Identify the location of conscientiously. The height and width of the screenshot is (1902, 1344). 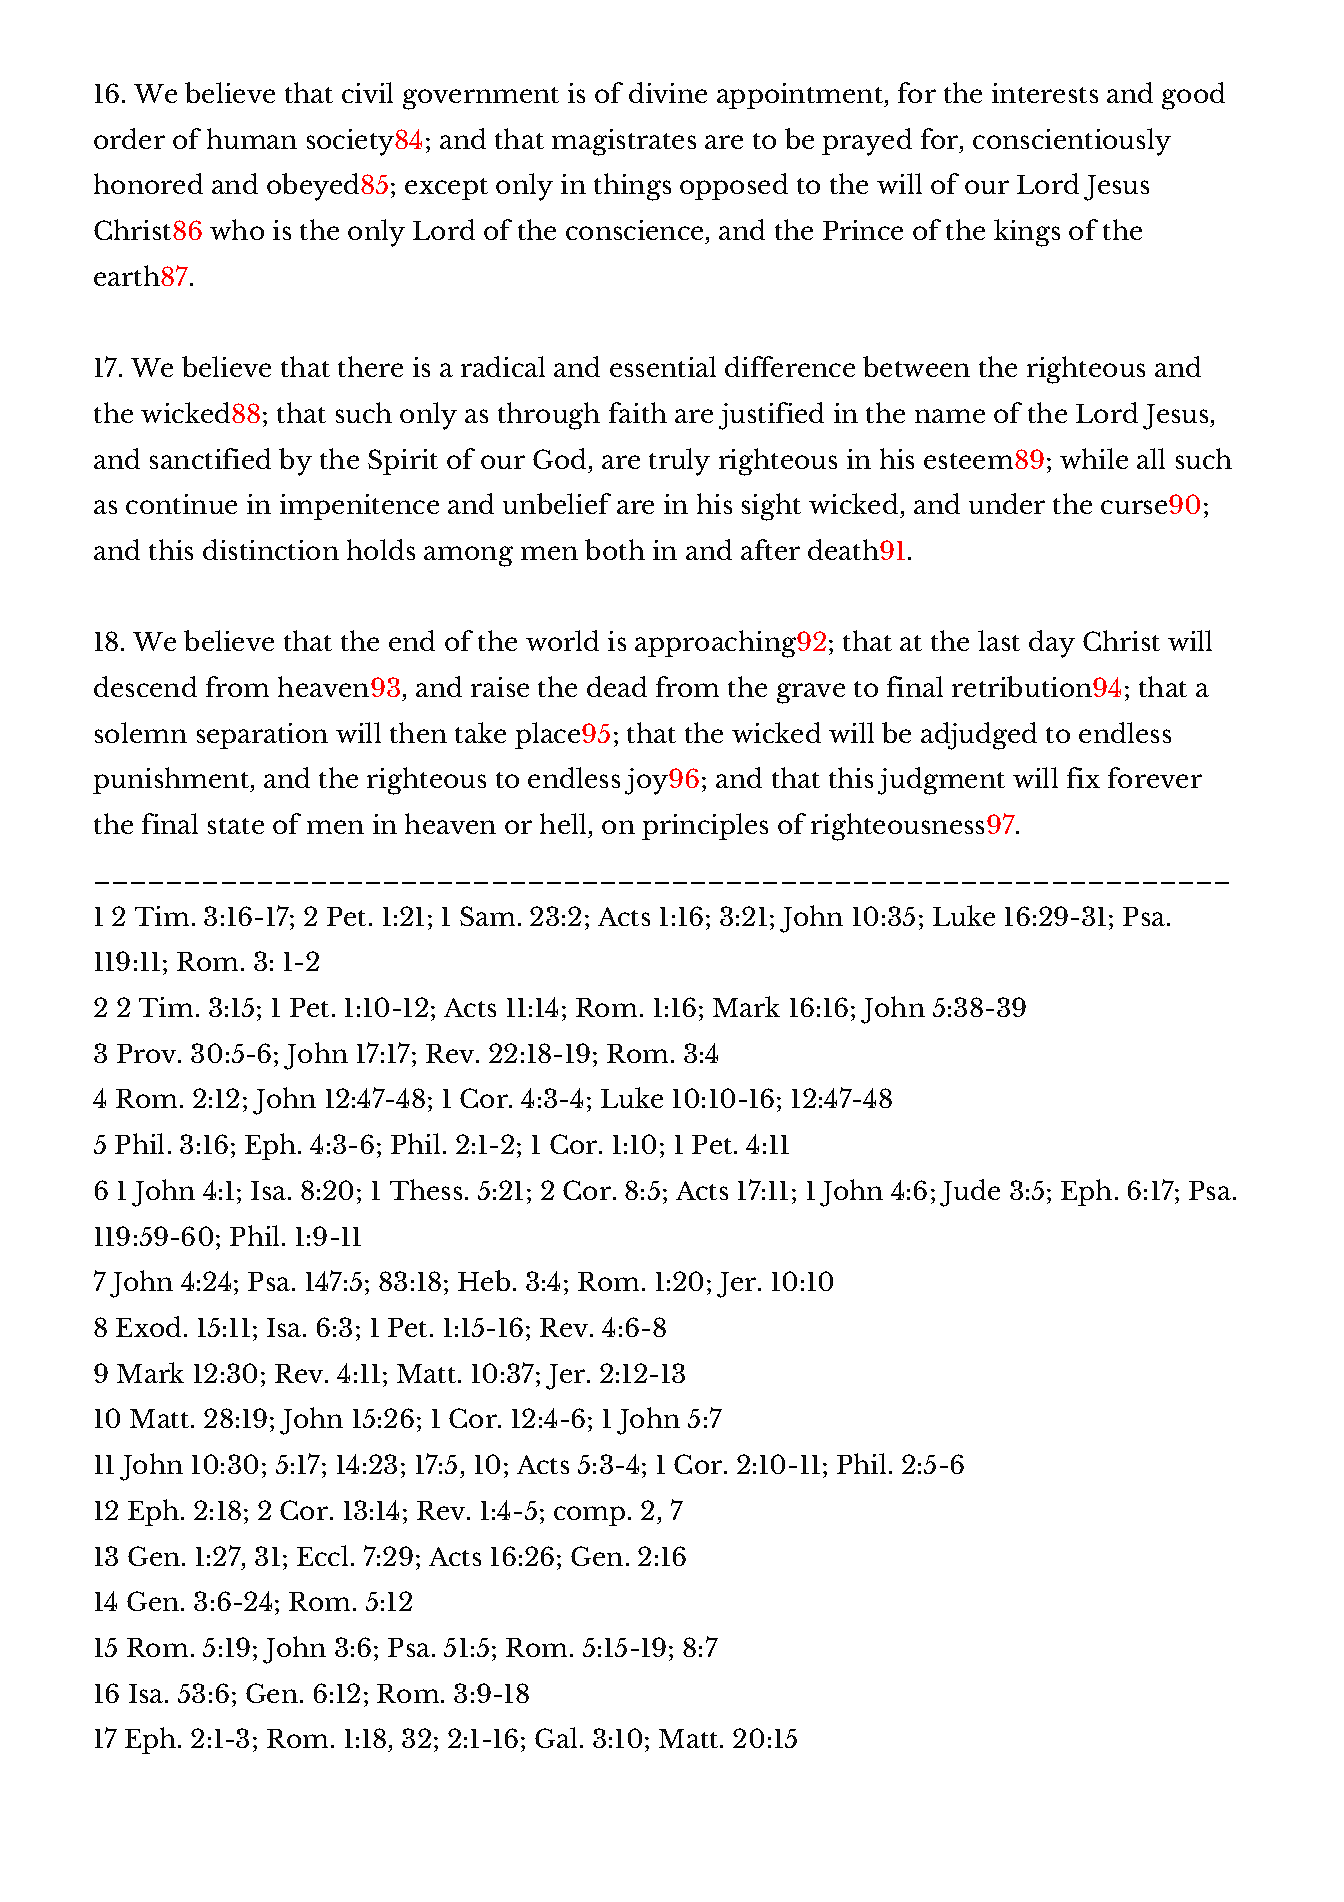
(1072, 142).
